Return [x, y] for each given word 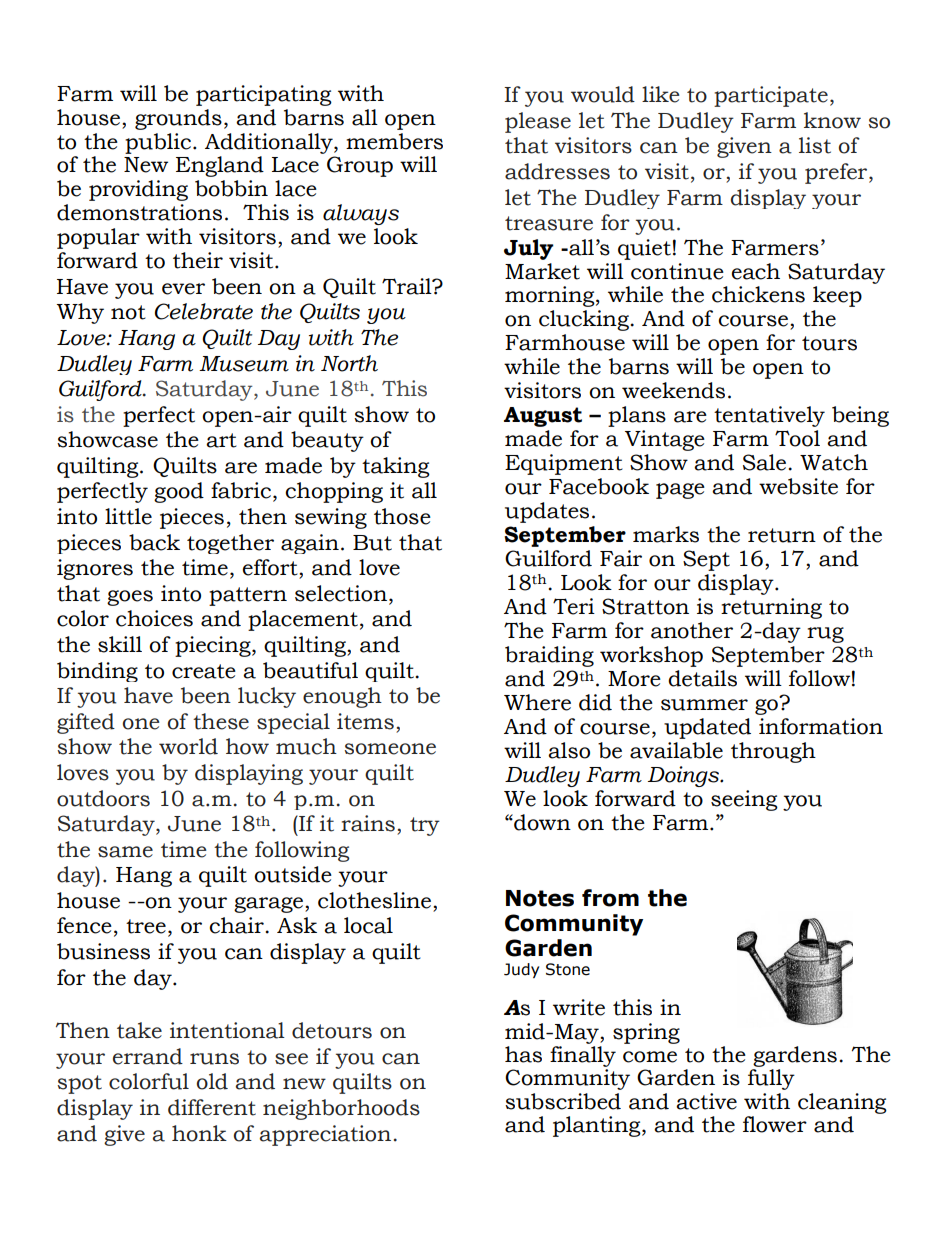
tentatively [769, 416]
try [425, 826]
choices [154, 618]
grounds [178, 119]
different [212, 1107]
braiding [549, 656]
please [538, 122]
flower [775, 1124]
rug [825, 635]
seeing [744, 800]
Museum [244, 364]
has [523, 1054]
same [125, 852]
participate [771, 96]
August [543, 417]
